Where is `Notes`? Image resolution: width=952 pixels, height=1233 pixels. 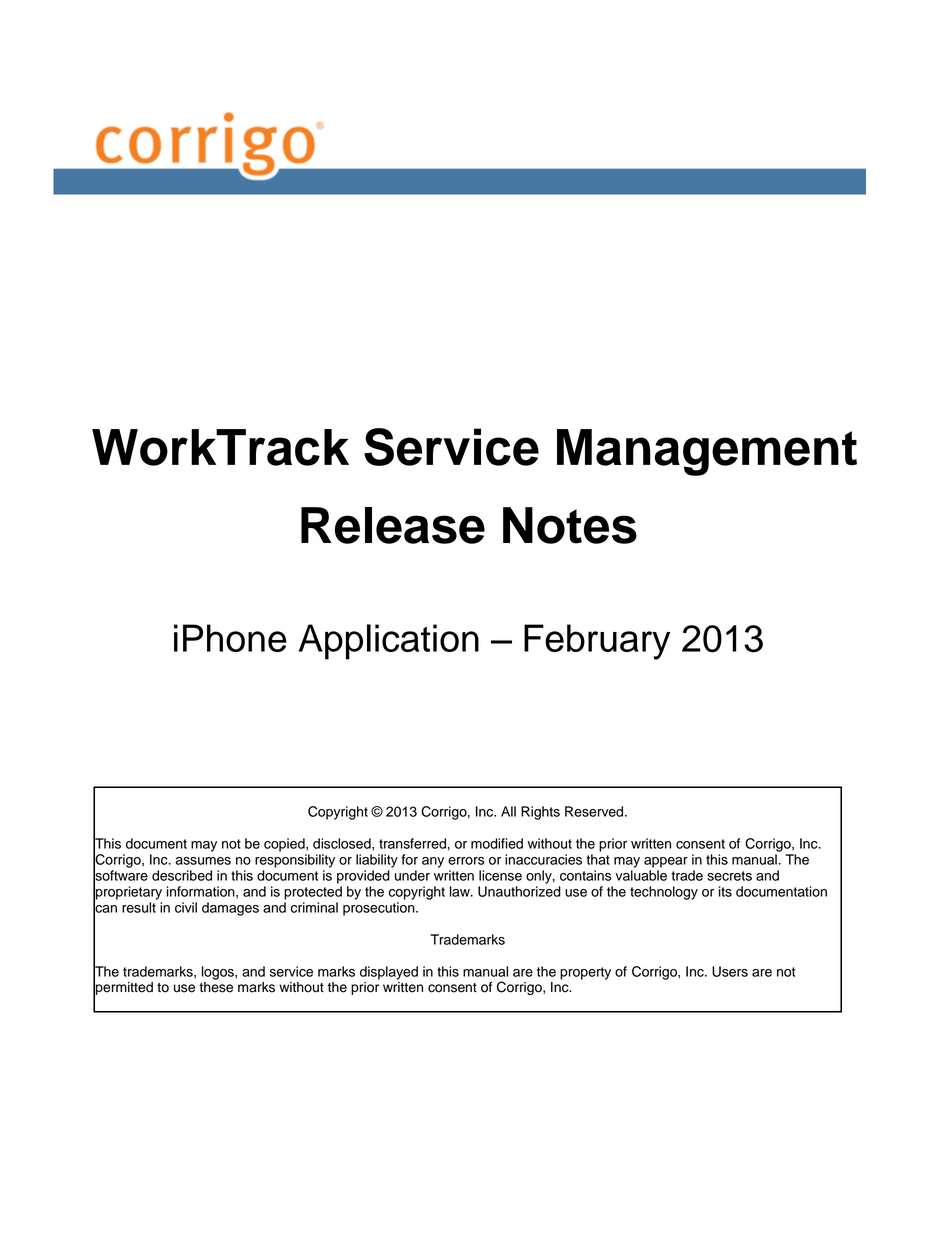 Notes is located at coordinates (570, 525).
